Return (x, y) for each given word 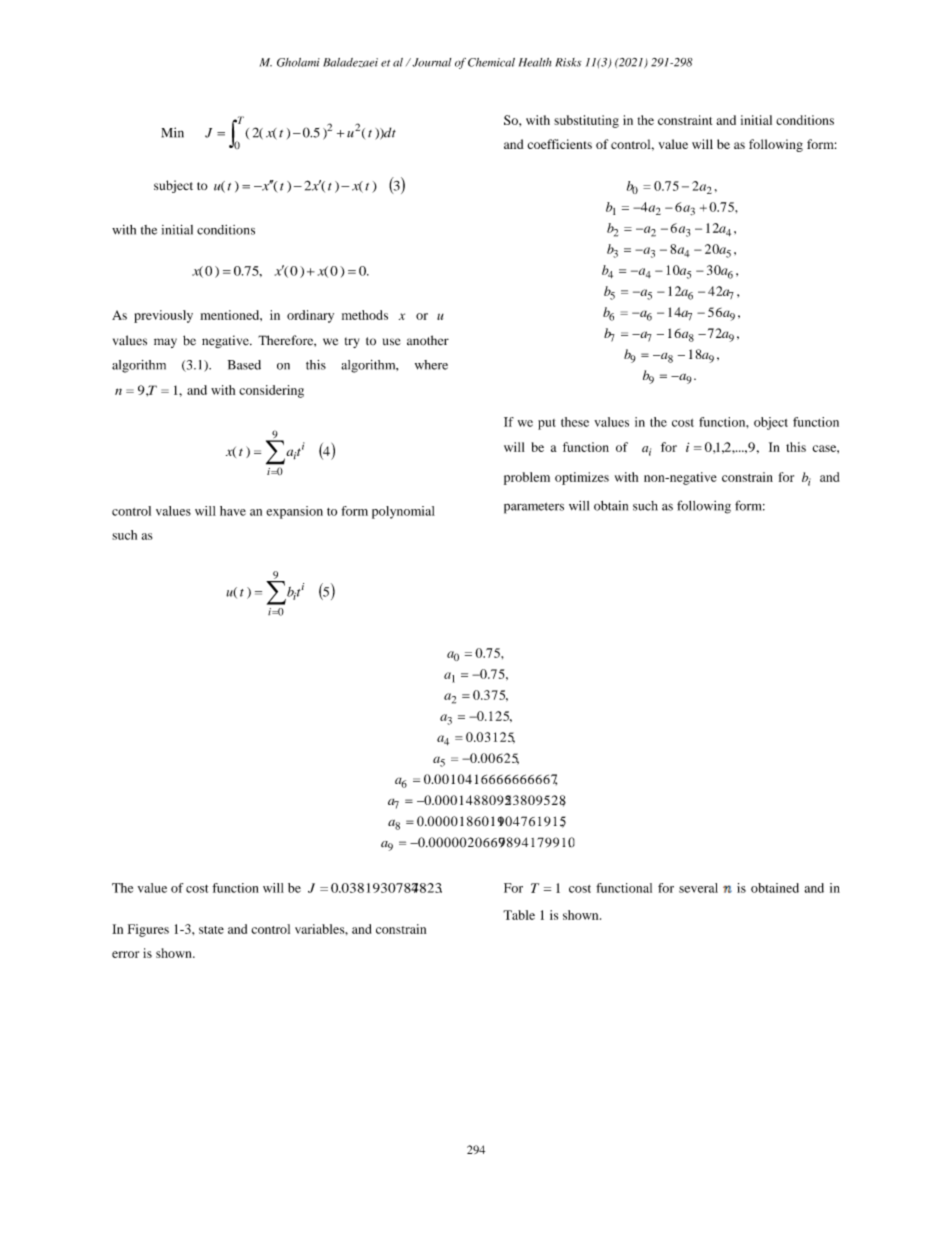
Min (173, 132)
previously (163, 316)
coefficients (560, 144)
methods (365, 315)
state (211, 930)
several (698, 888)
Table (519, 915)
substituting (586, 121)
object (771, 423)
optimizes (582, 478)
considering (271, 391)
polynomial (403, 512)
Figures (148, 930)
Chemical (491, 62)
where (431, 365)
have (233, 511)
